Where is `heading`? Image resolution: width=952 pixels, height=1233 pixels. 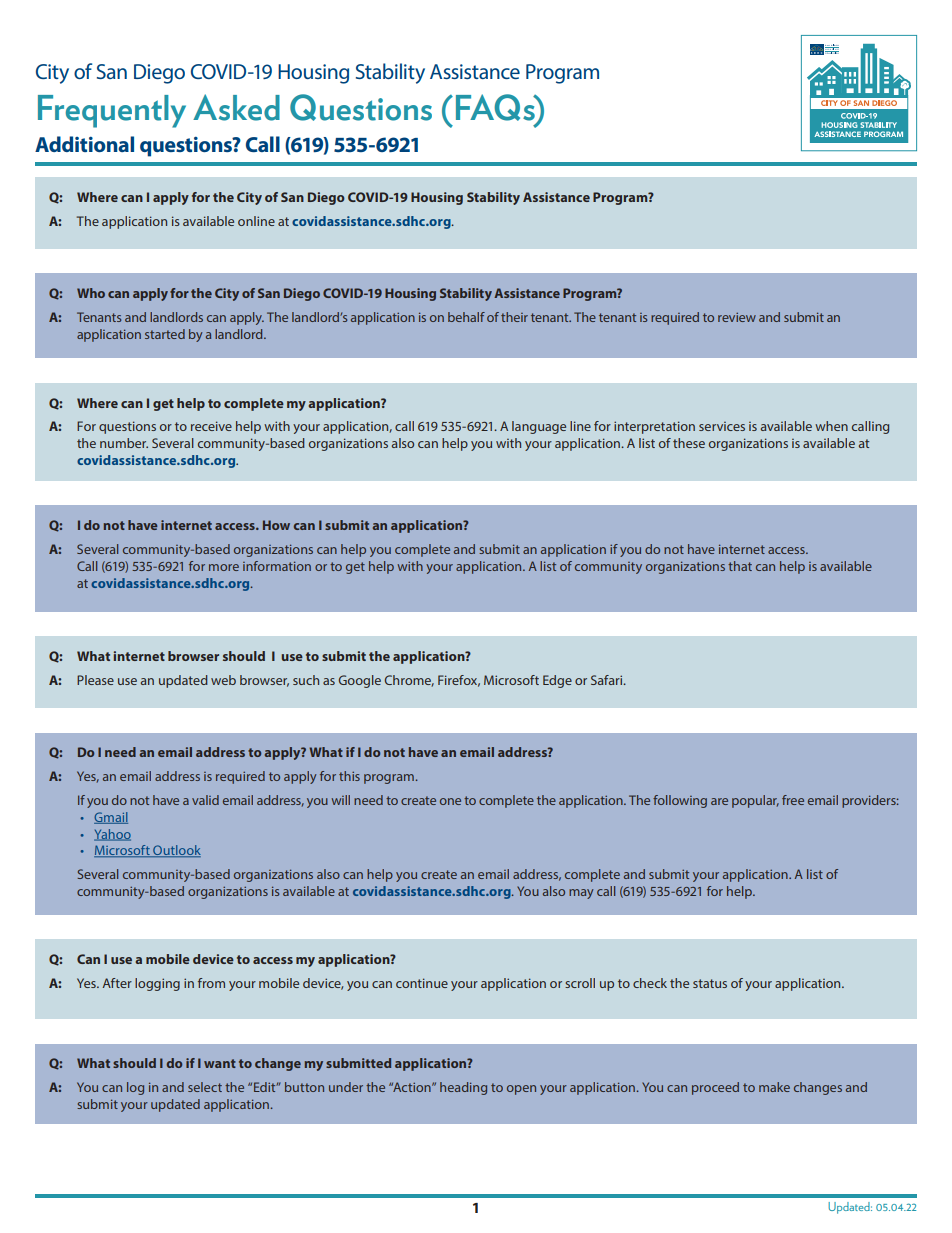 heading is located at coordinates (463, 1088).
